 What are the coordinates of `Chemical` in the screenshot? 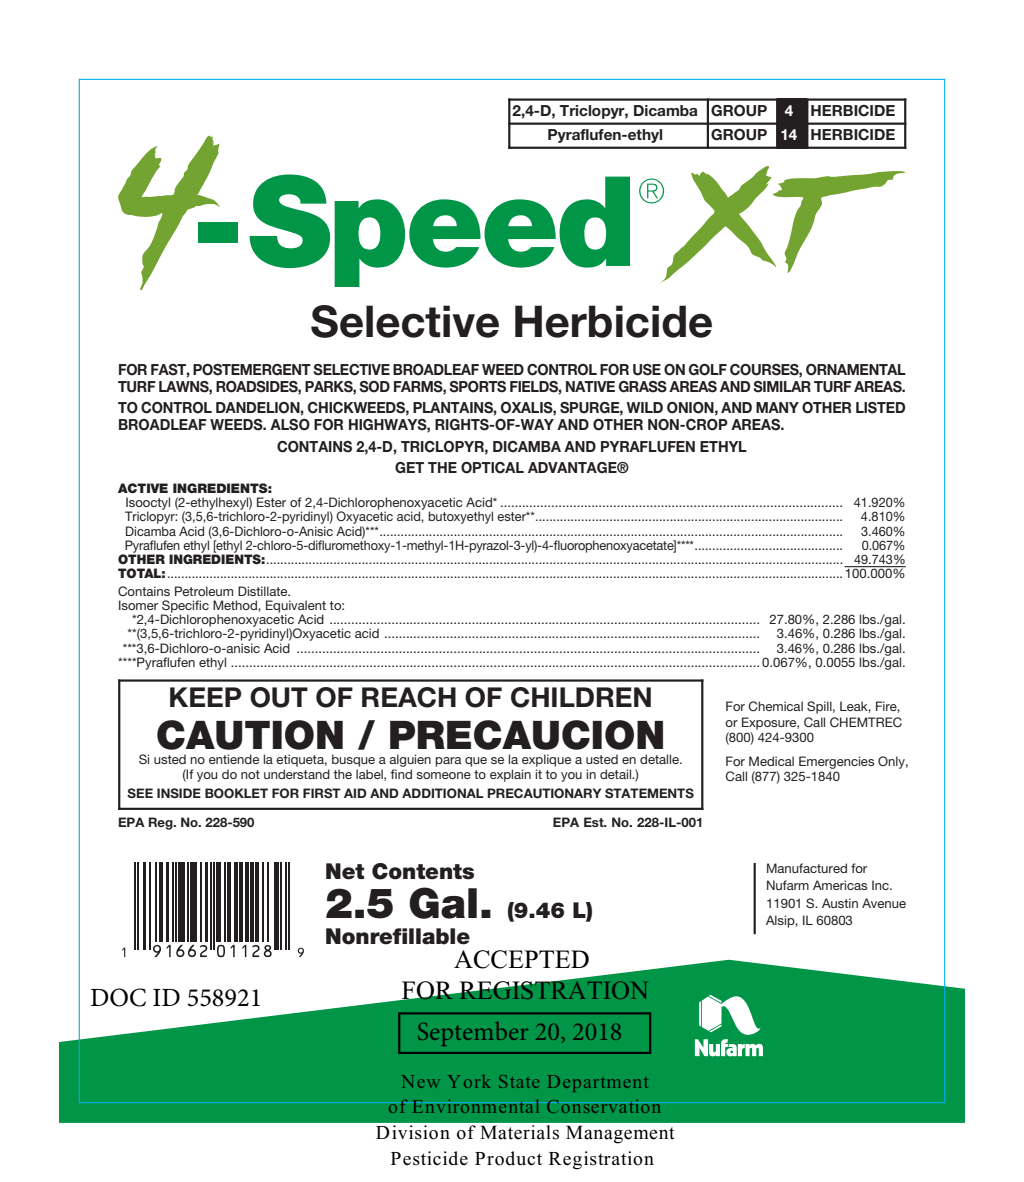 It's located at (776, 706).
